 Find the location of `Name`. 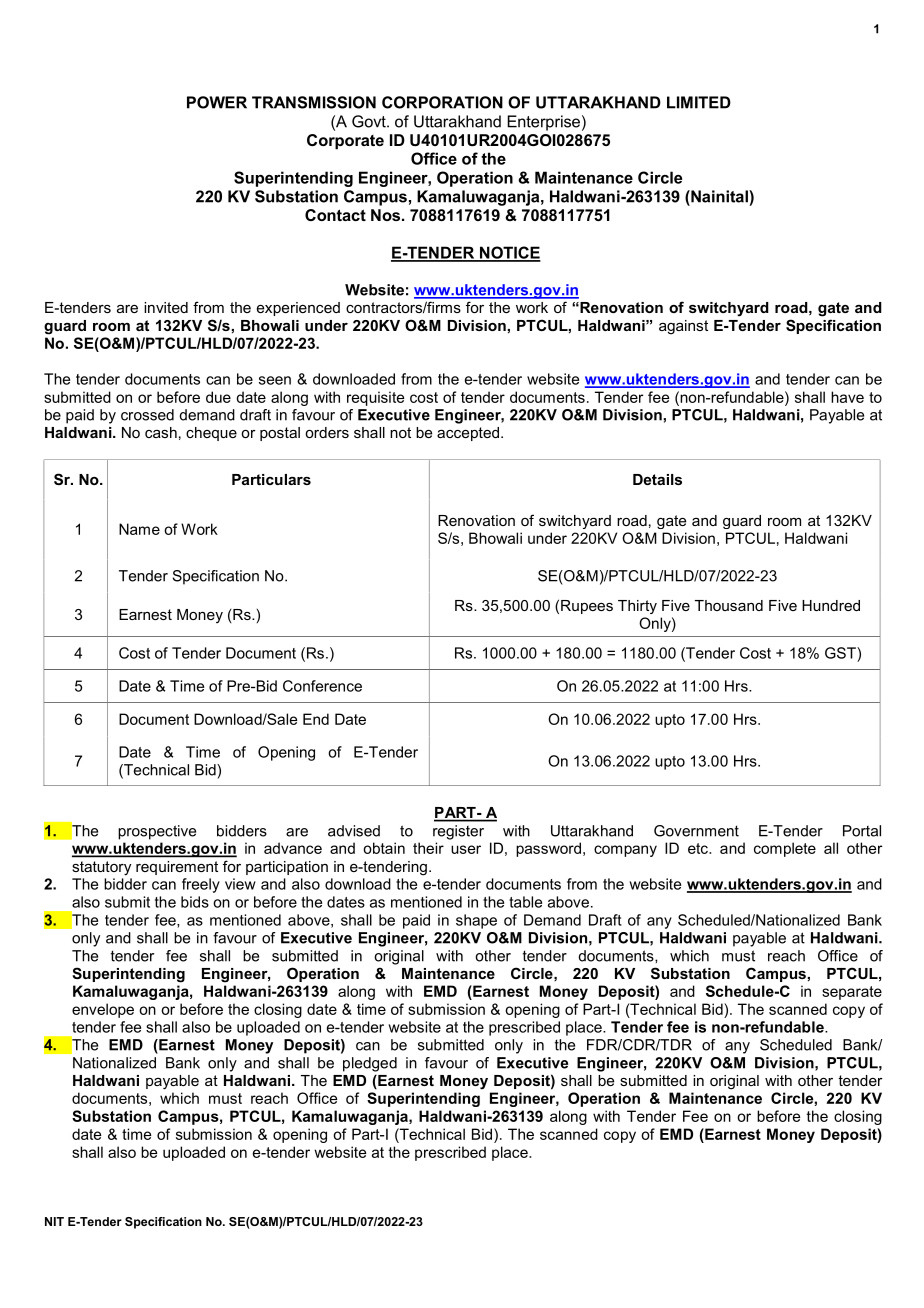

Name is located at coordinates (139, 529).
